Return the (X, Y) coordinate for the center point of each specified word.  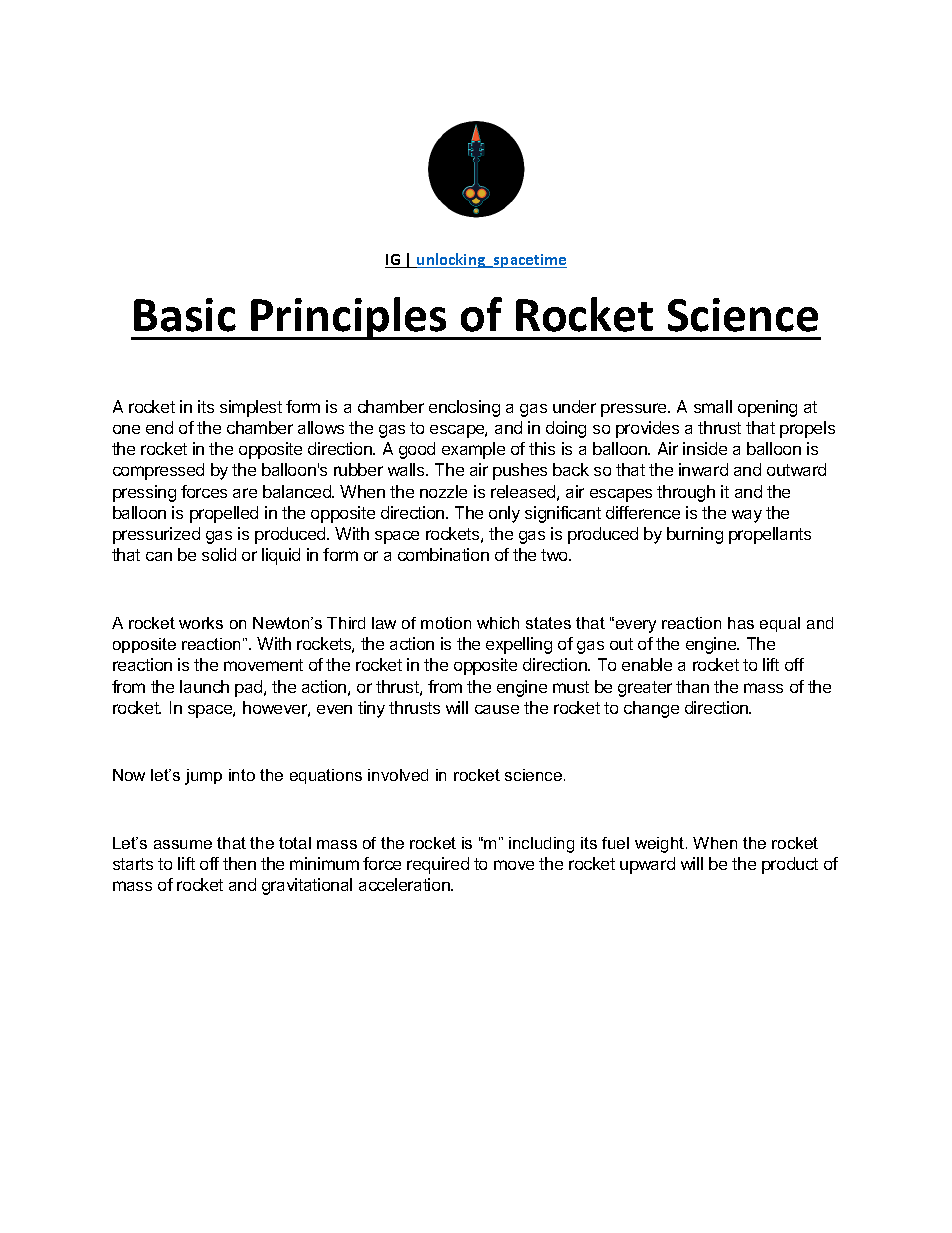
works (201, 623)
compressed (158, 471)
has (741, 623)
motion (446, 623)
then (239, 863)
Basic (185, 315)
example (473, 450)
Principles (349, 318)
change (651, 709)
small (713, 406)
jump (203, 777)
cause (497, 709)
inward (703, 469)
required (438, 865)
